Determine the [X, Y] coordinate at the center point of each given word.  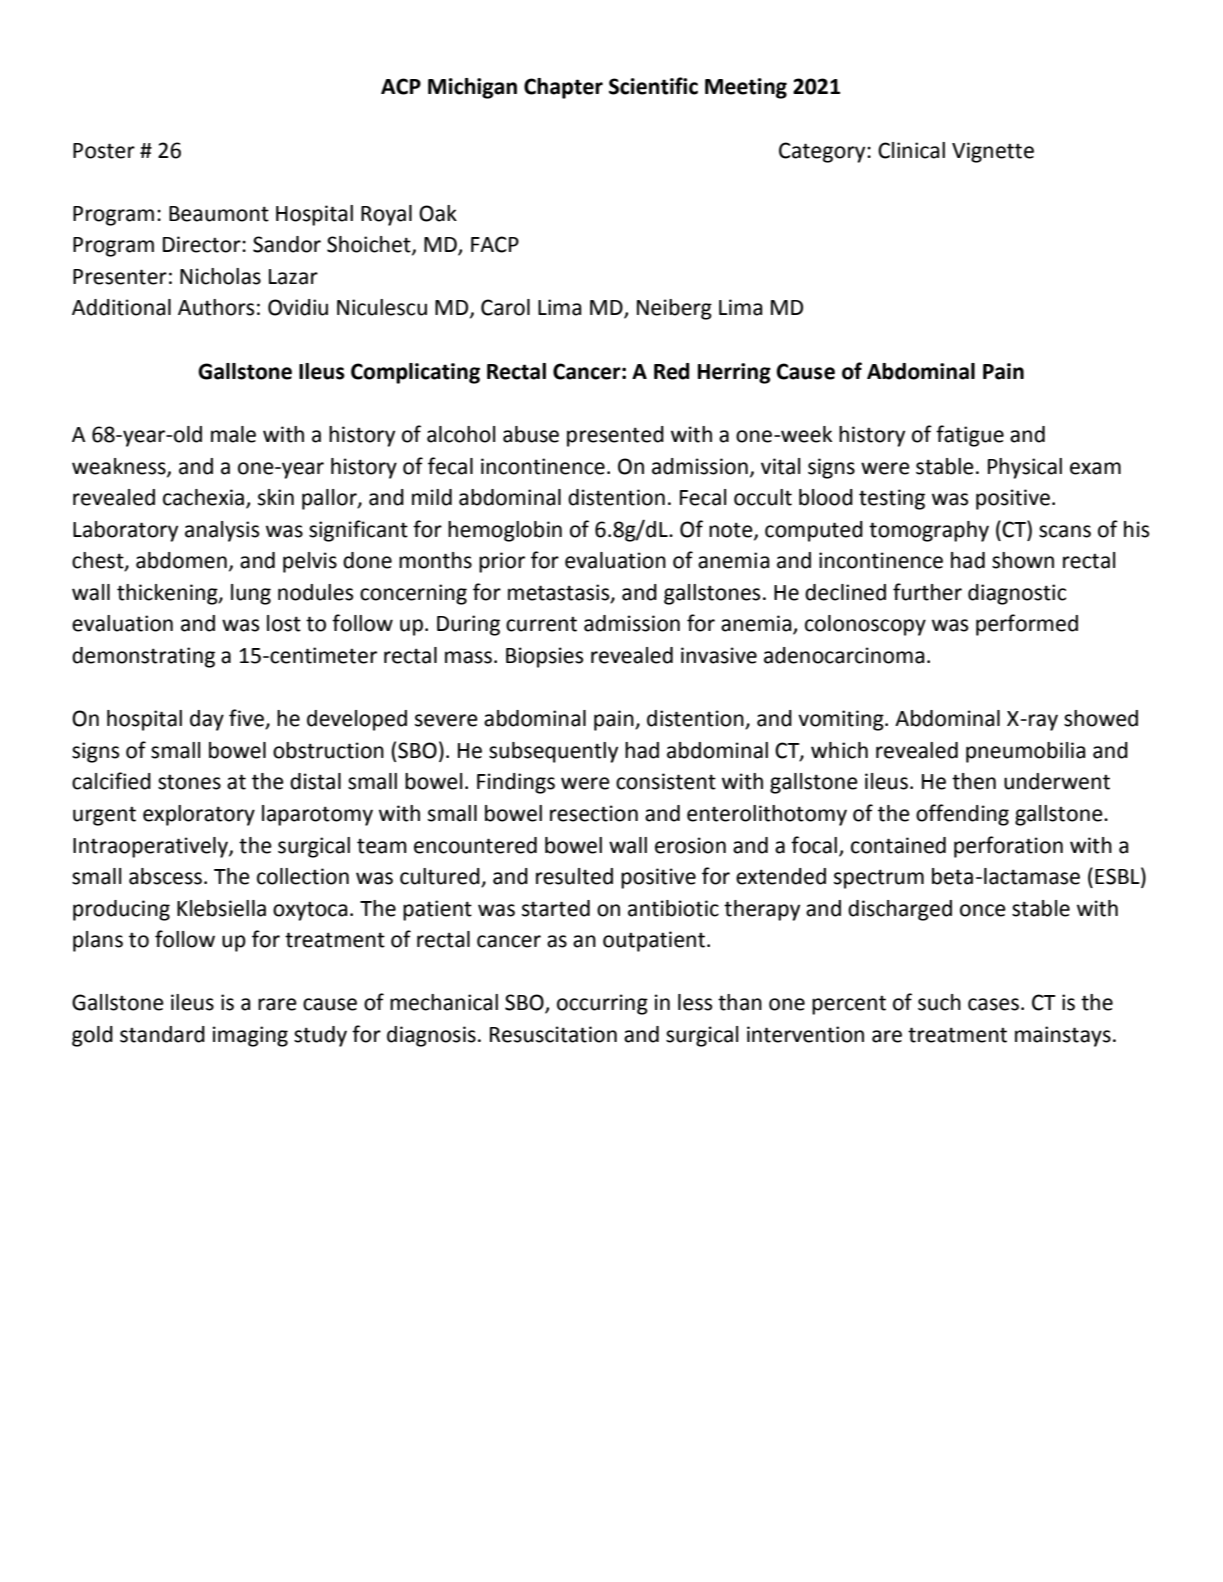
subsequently [553, 752]
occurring [602, 1004]
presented [615, 436]
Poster [104, 151]
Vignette [993, 152]
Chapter [563, 88]
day [207, 720]
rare [277, 1004]
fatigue [970, 436]
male [233, 434]
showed [1101, 718]
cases [993, 1004]
